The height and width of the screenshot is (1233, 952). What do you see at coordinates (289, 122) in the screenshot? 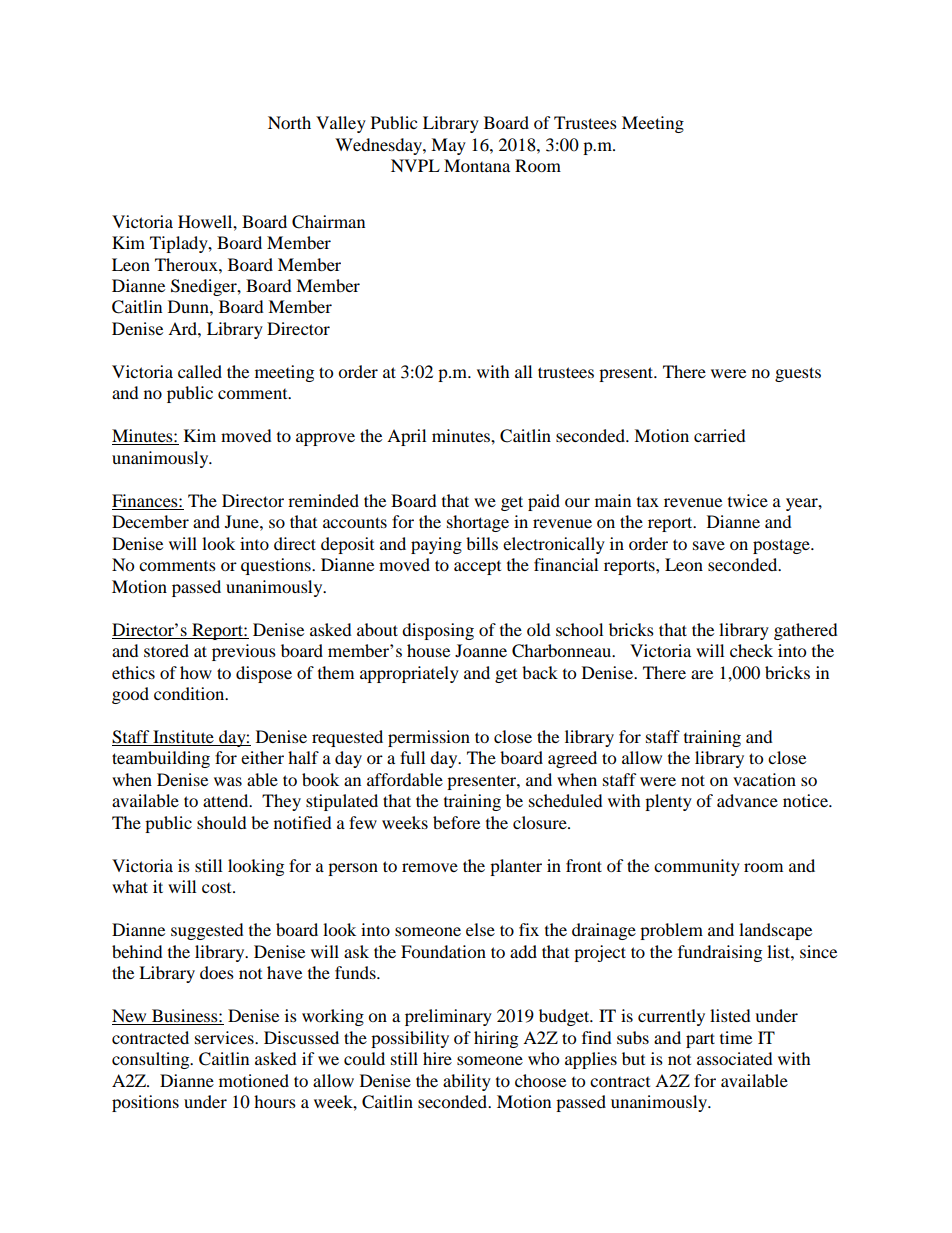
I see `North` at bounding box center [289, 122].
